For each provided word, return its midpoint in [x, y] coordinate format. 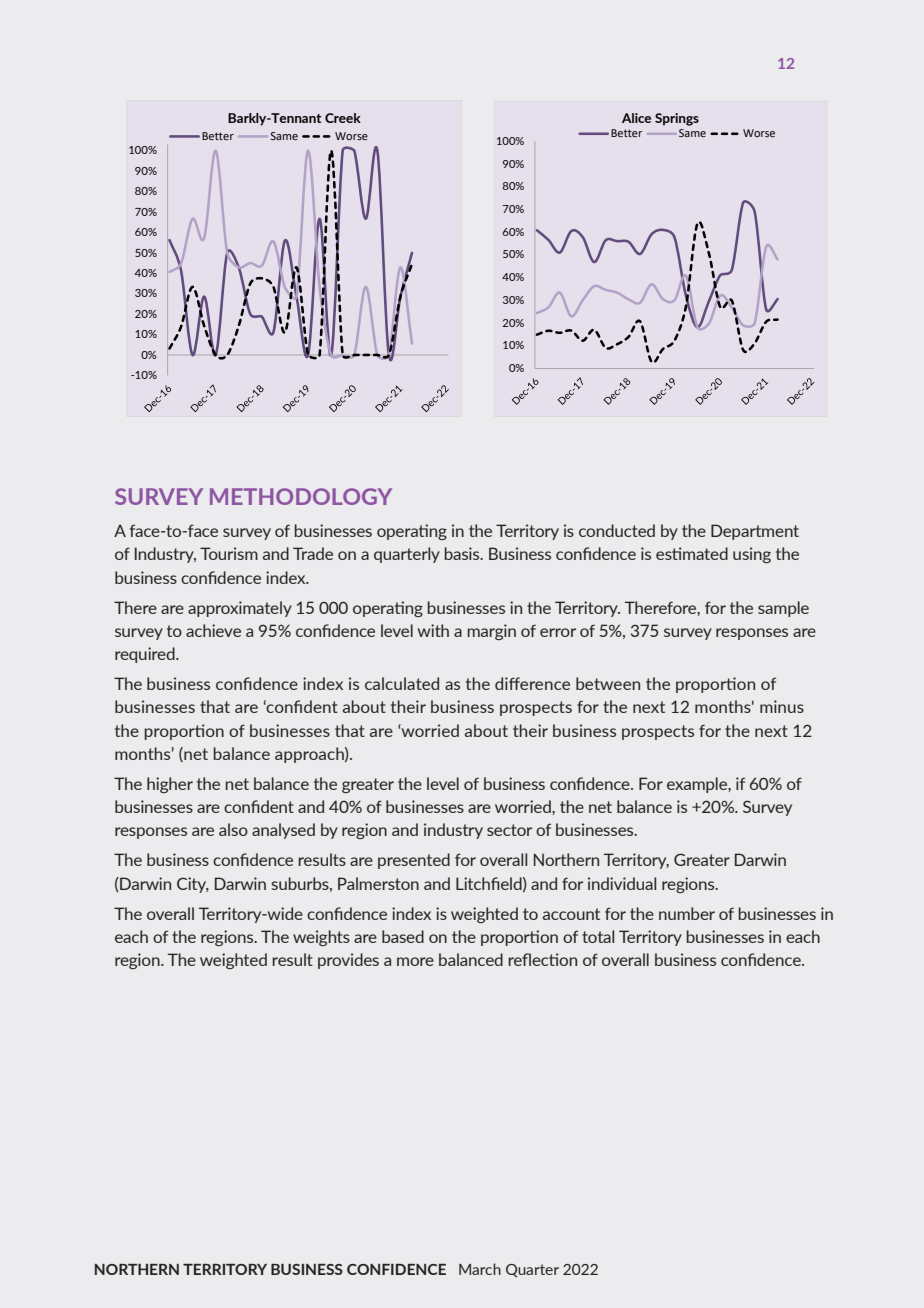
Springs [677, 119]
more [415, 961]
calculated [402, 683]
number [687, 913]
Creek [343, 118]
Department [755, 532]
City [193, 885]
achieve [213, 630]
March [480, 1269]
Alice [636, 118]
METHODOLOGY [301, 496]
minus [782, 706]
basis [463, 553]
